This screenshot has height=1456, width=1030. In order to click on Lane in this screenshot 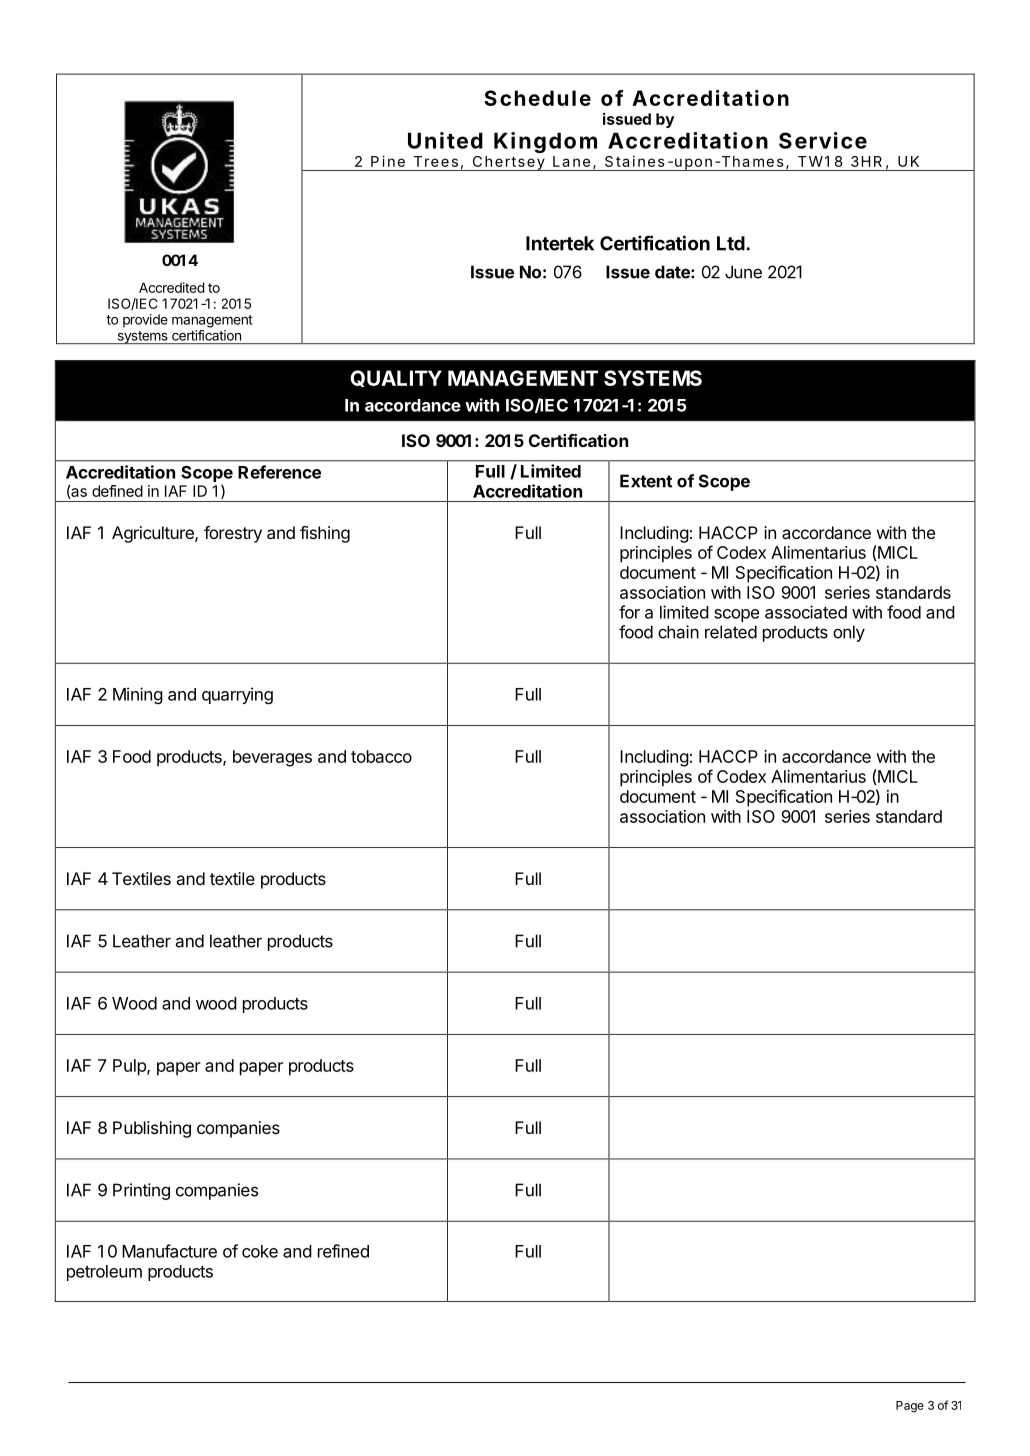, I will do `click(571, 161)`.
